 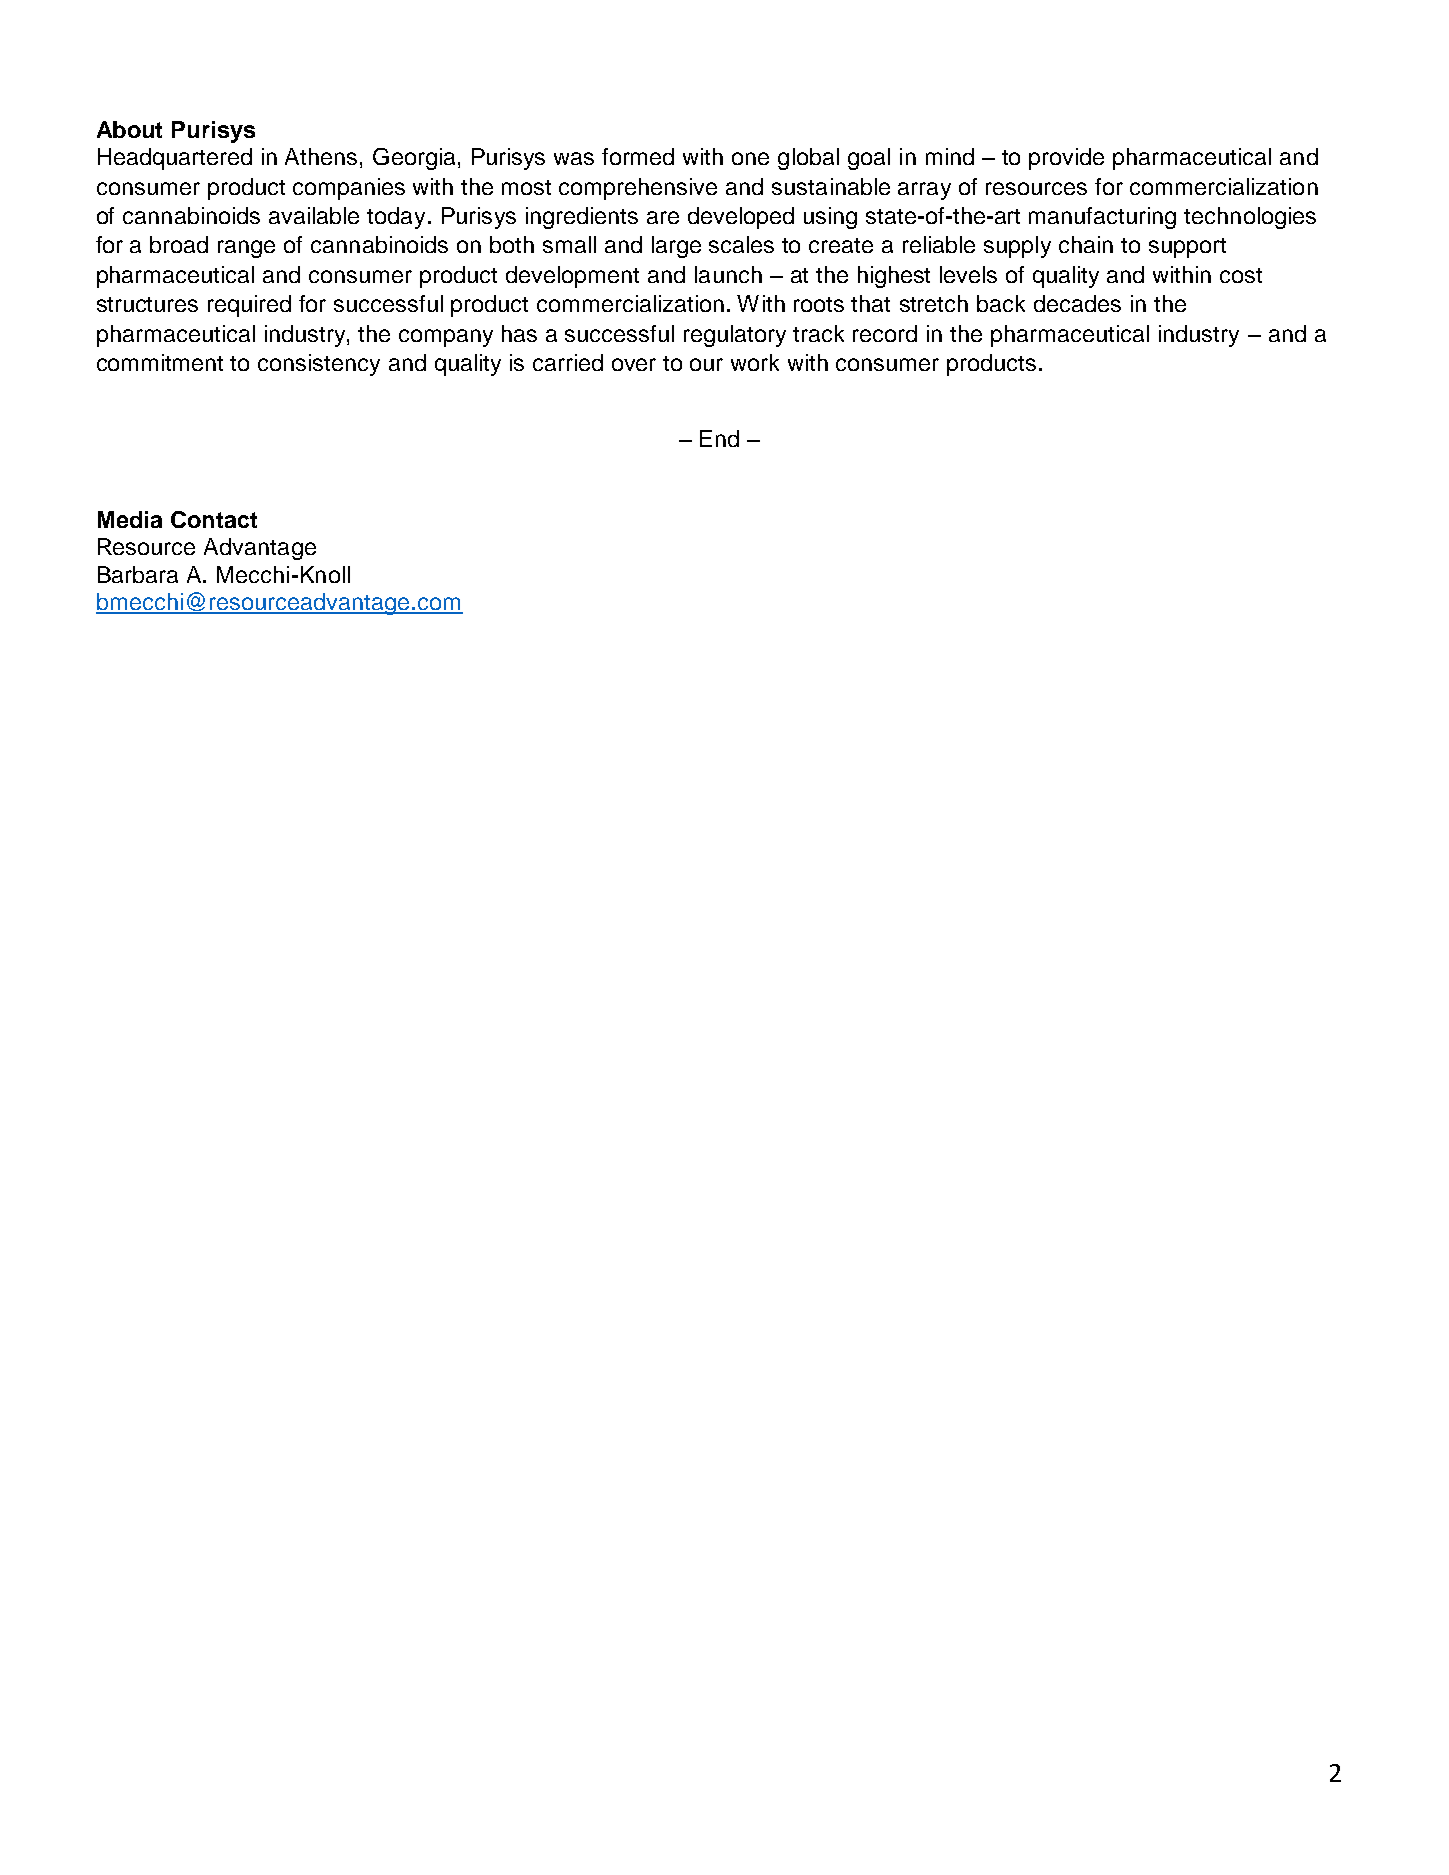 I want to click on Athens, so click(x=321, y=156).
